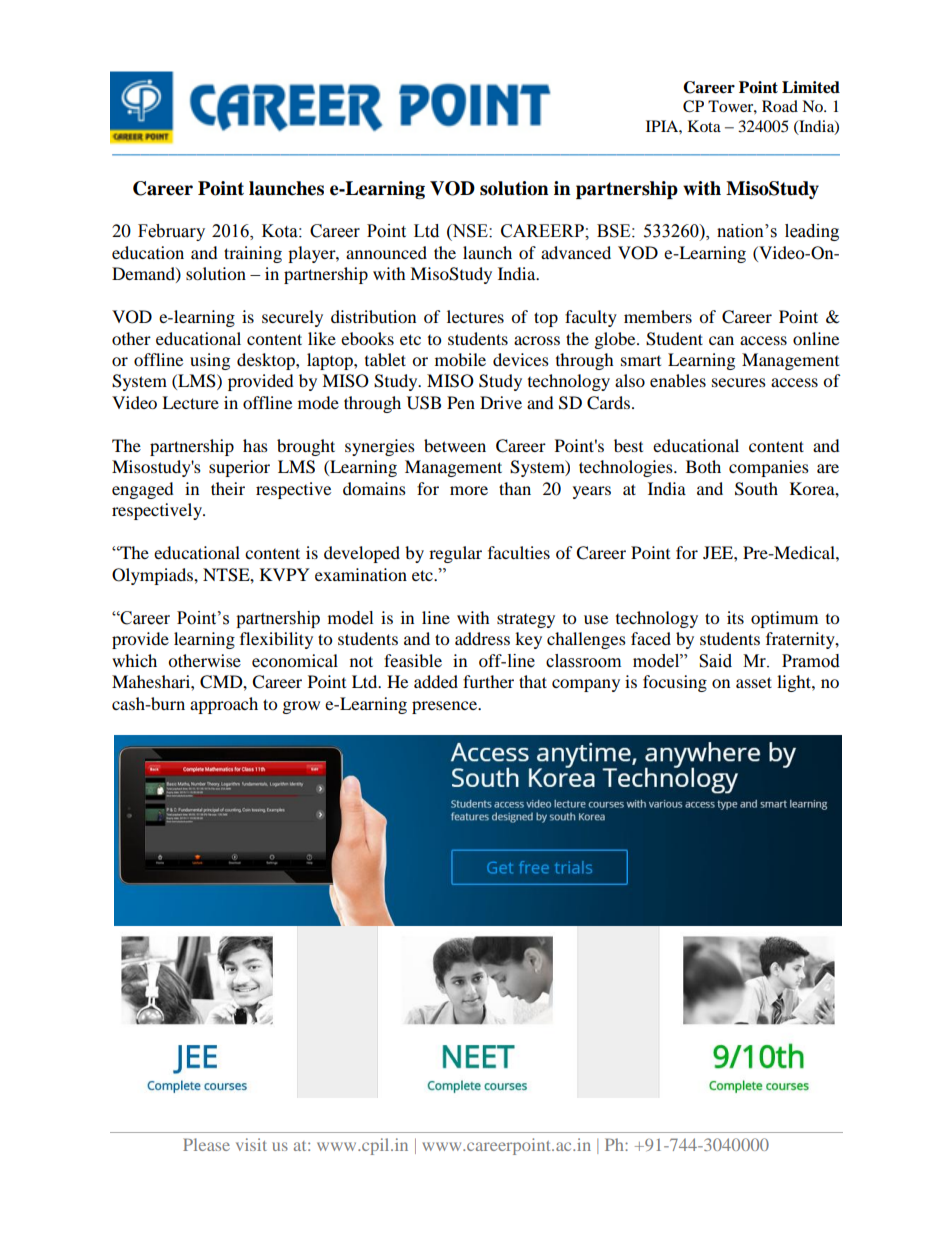 The height and width of the page is (1233, 952). What do you see at coordinates (239, 468) in the page?
I see `superior` at bounding box center [239, 468].
